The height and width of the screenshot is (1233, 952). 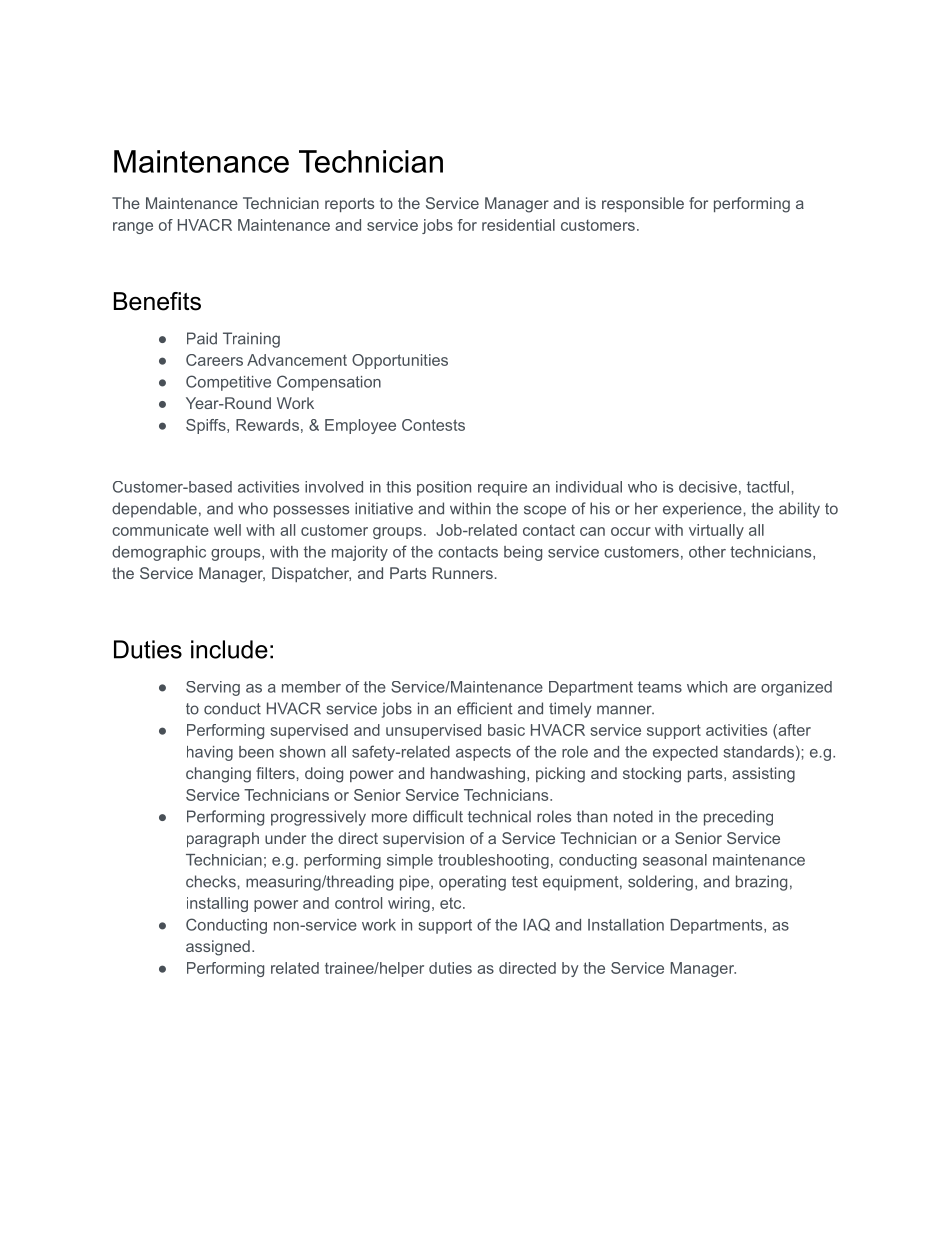 What do you see at coordinates (643, 204) in the screenshot?
I see `responsible` at bounding box center [643, 204].
